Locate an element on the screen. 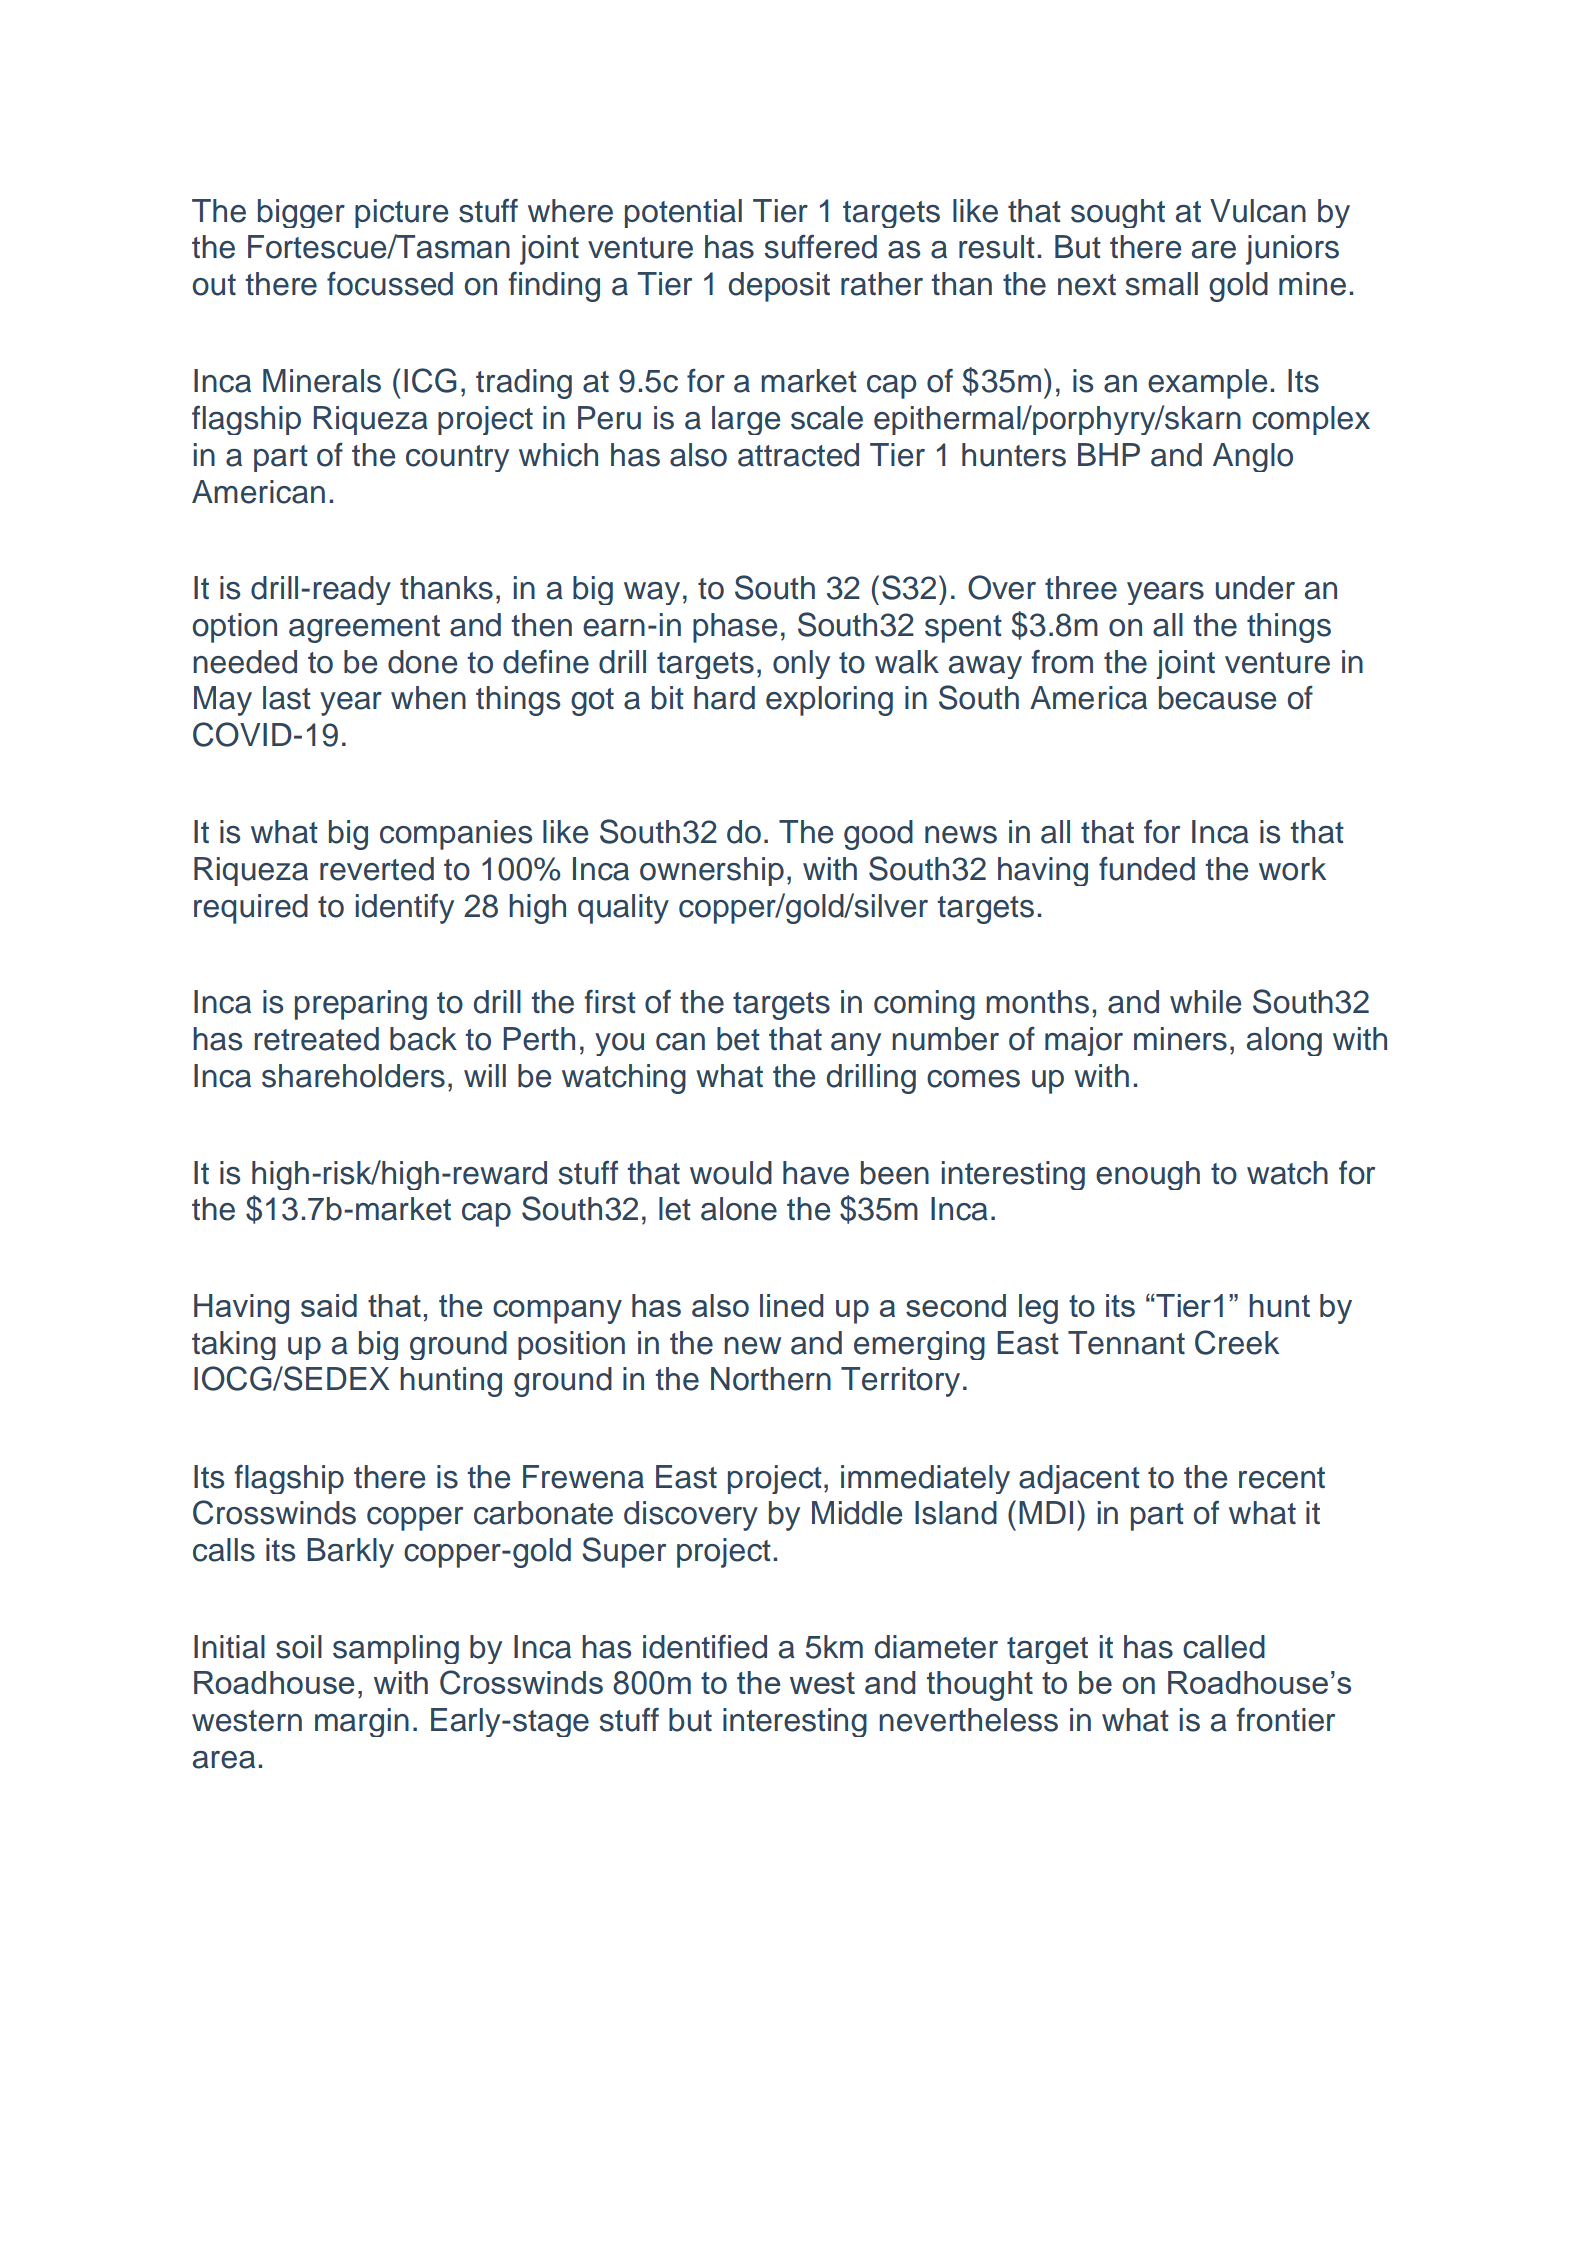 This screenshot has height=2243, width=1585. taking is located at coordinates (234, 1345).
